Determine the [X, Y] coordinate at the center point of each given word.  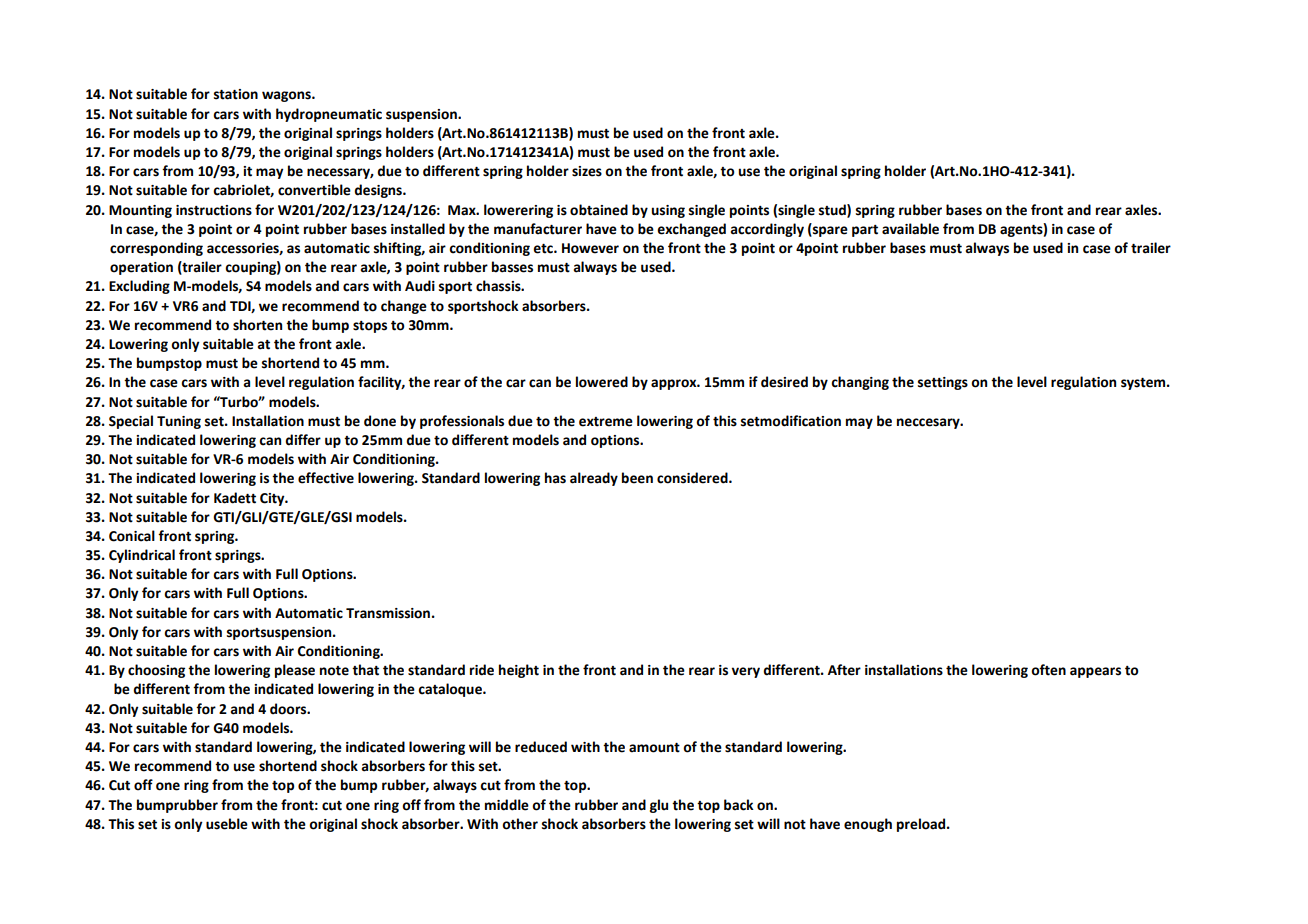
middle [507, 805]
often [1048, 670]
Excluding [139, 287]
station [236, 94]
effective [326, 478]
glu [659, 806]
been [637, 478]
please [295, 671]
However [590, 248]
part [865, 231]
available [910, 229]
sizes [587, 171]
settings [943, 383]
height [519, 671]
